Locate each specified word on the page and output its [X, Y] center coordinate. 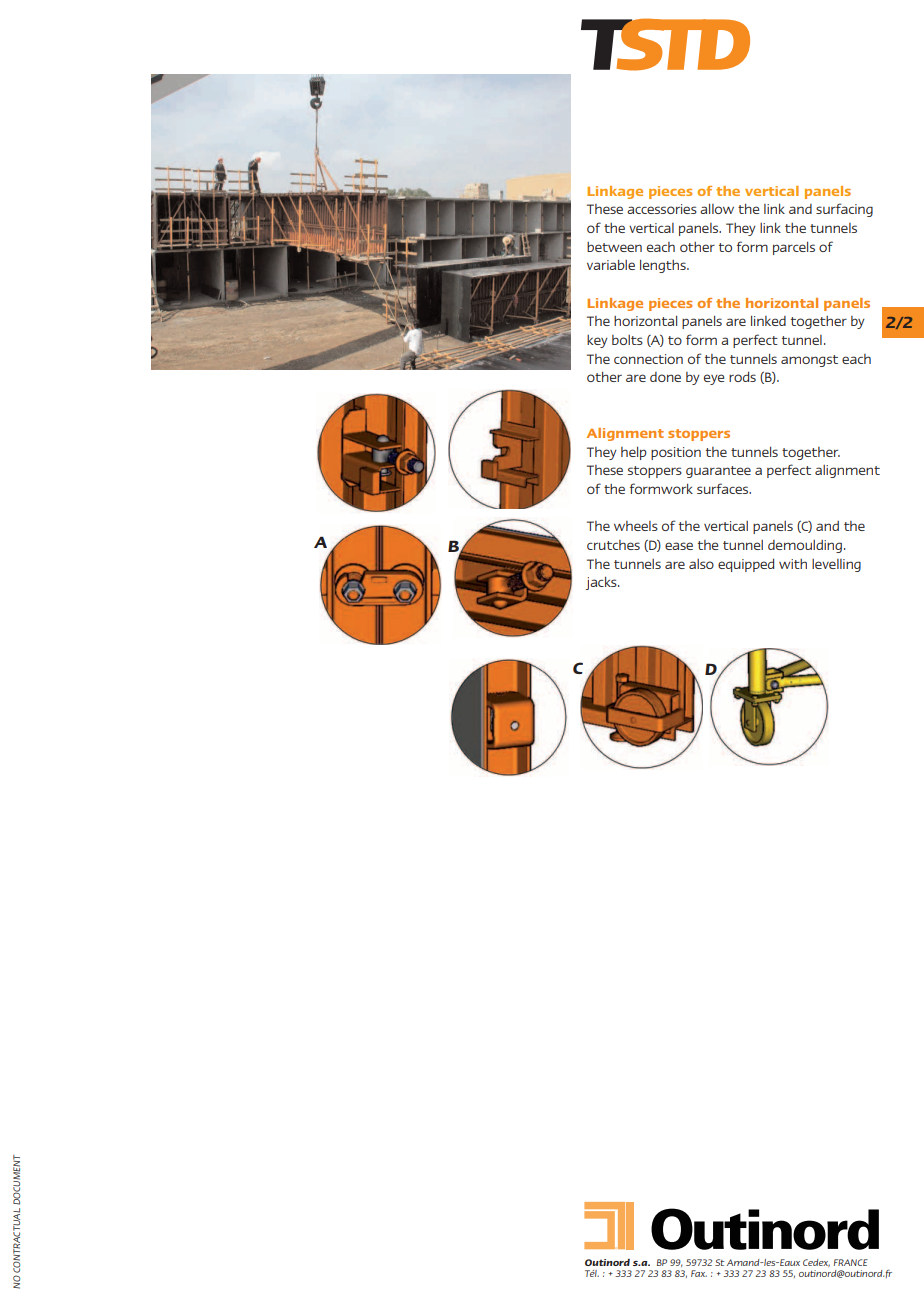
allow [717, 209]
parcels [794, 248]
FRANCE [851, 1262]
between [614, 247]
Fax [699, 1273]
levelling [836, 565]
